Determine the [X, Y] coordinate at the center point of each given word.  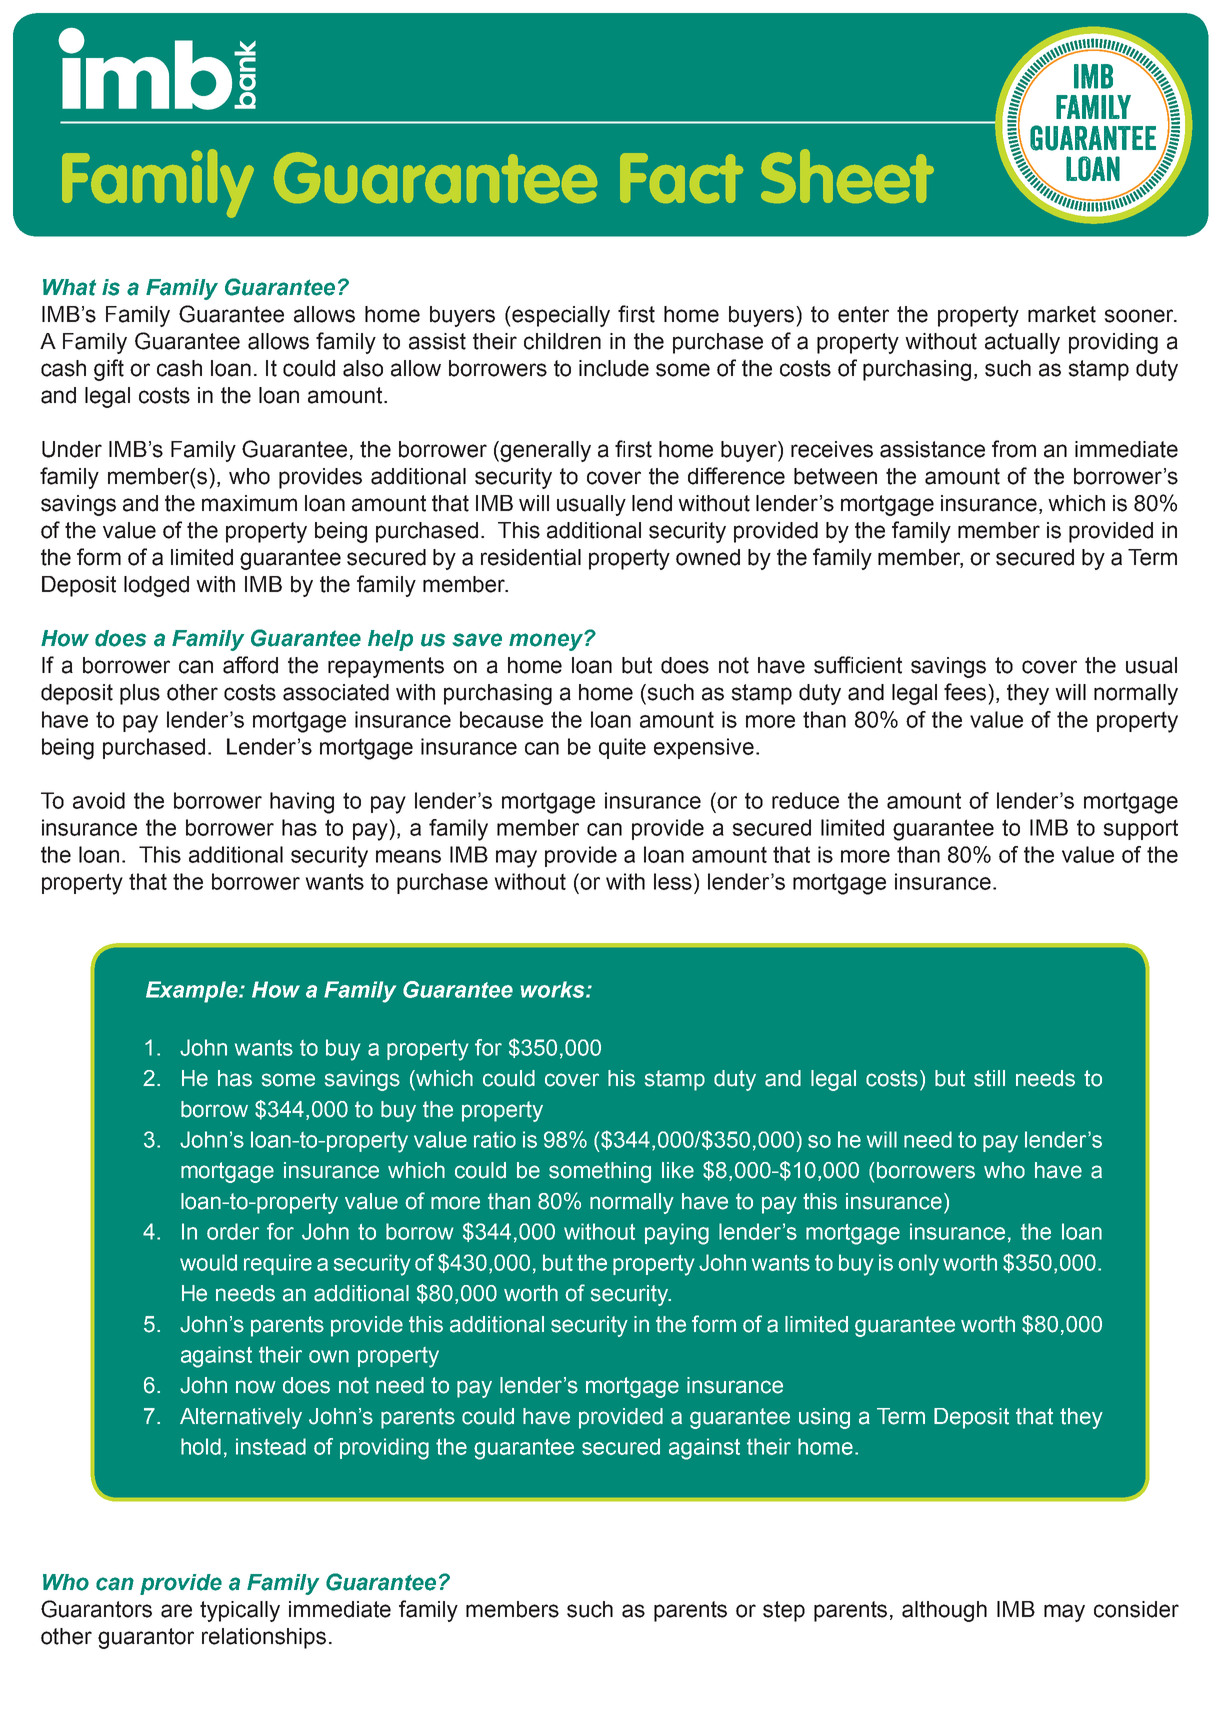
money [547, 642]
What [69, 287]
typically [240, 1611]
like [678, 1170]
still [989, 1078]
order [233, 1231]
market [1062, 314]
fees [966, 692]
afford [250, 665]
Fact [681, 178]
